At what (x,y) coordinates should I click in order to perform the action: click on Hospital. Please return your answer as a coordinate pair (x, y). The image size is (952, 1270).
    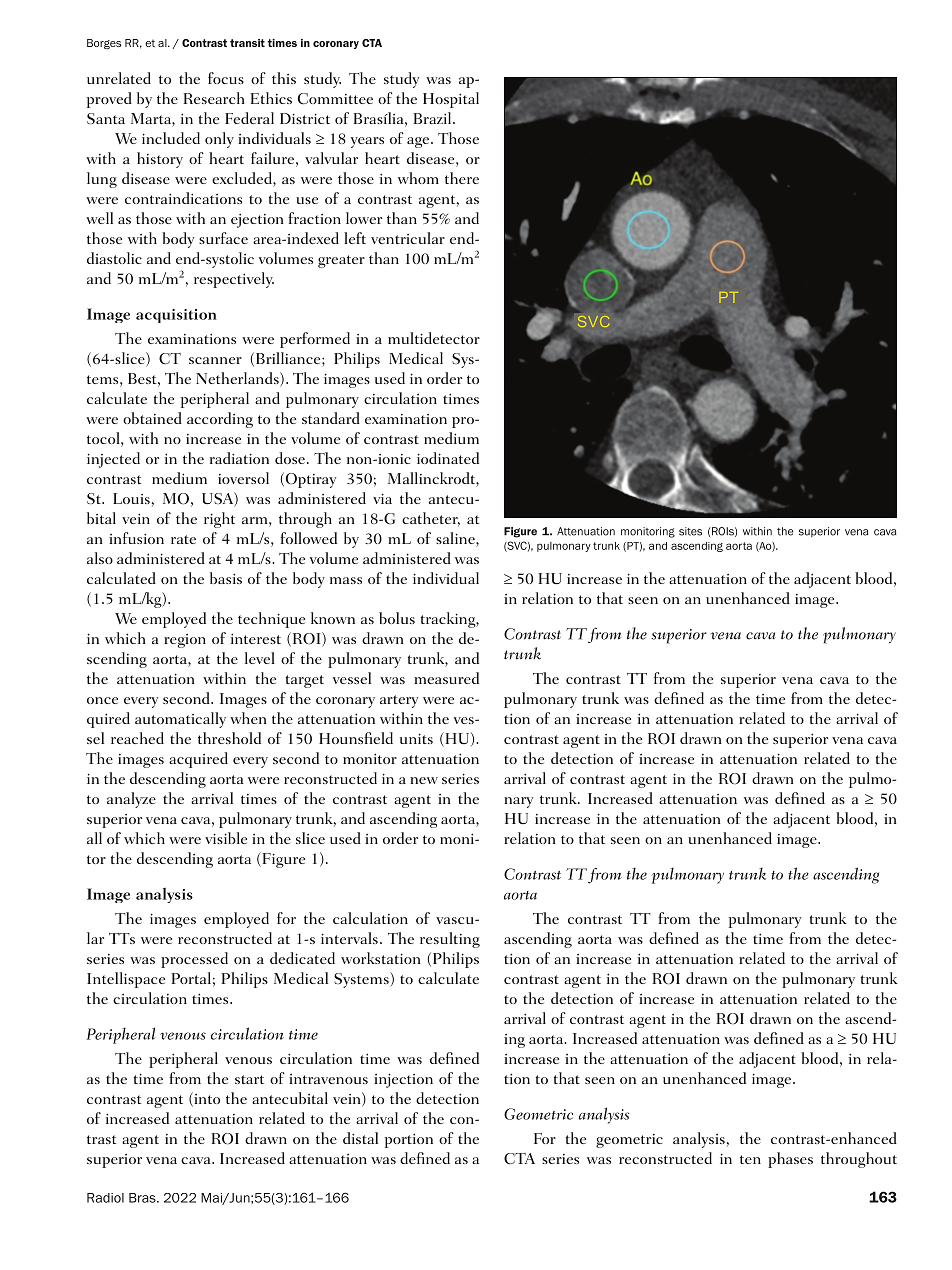
    Looking at the image, I should click on (451, 100).
